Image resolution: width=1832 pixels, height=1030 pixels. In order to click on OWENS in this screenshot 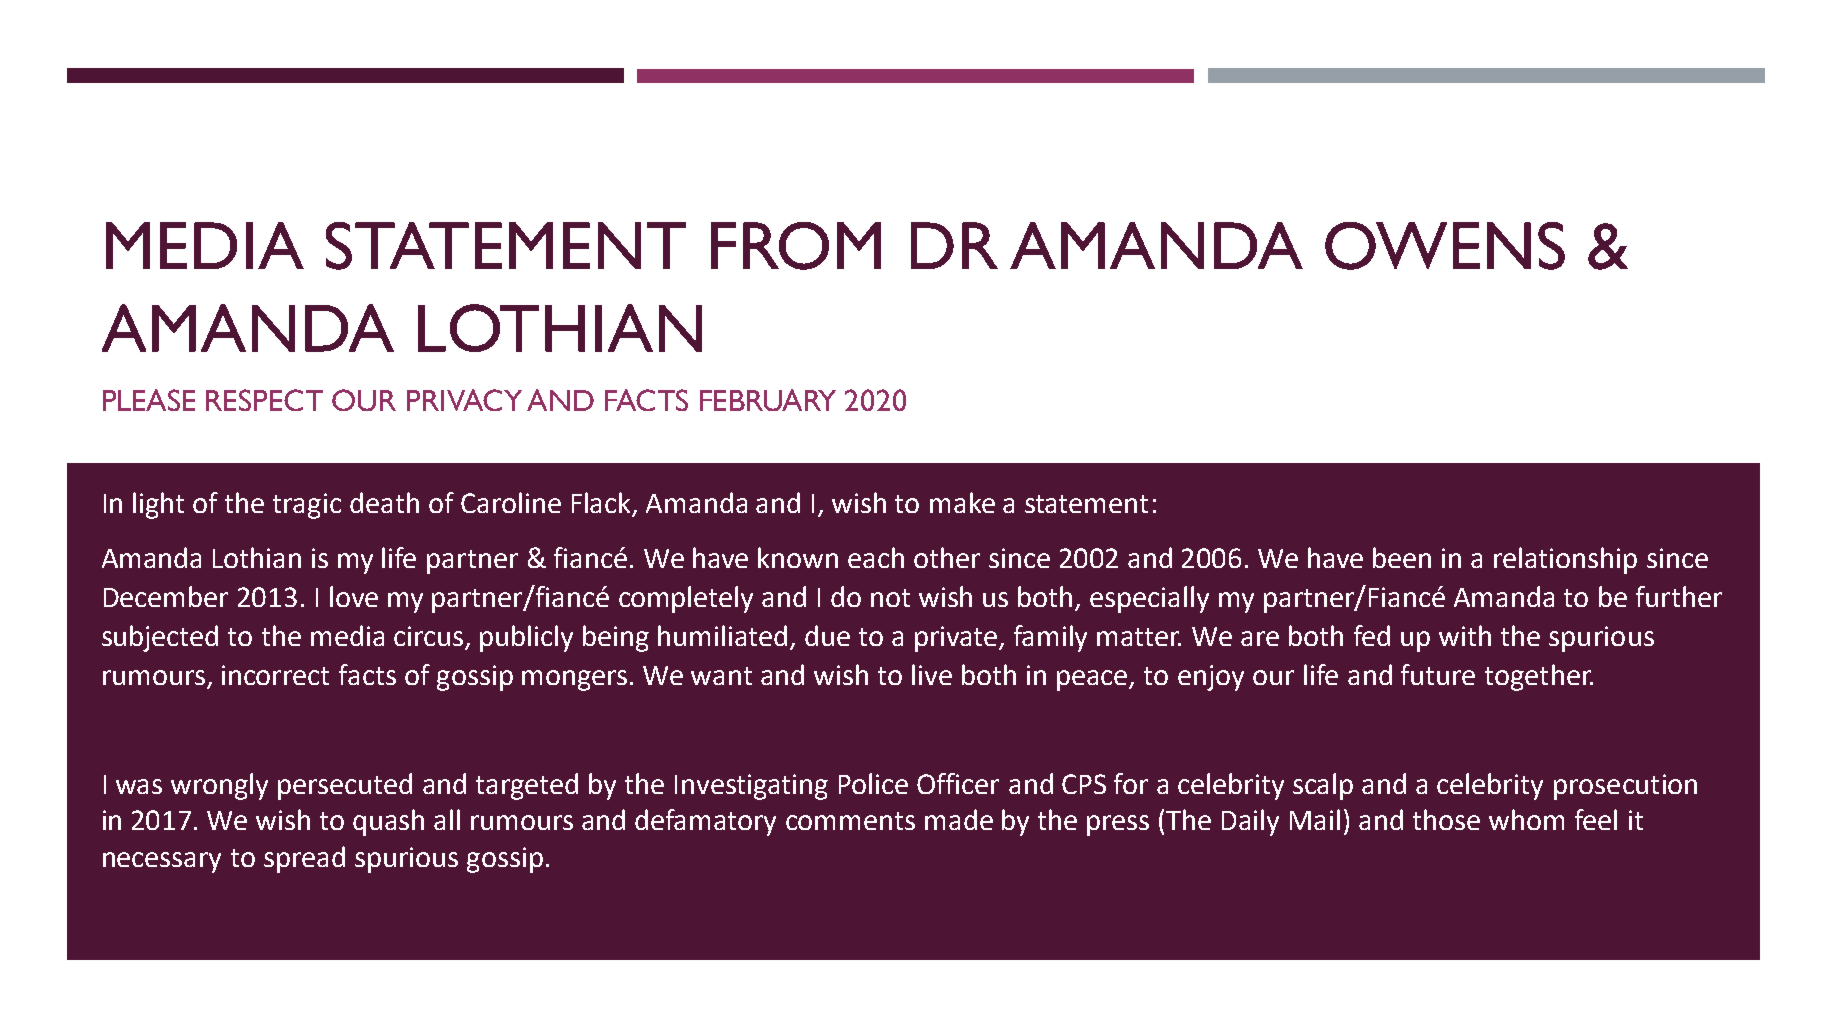, I will do `click(1445, 246)`.
